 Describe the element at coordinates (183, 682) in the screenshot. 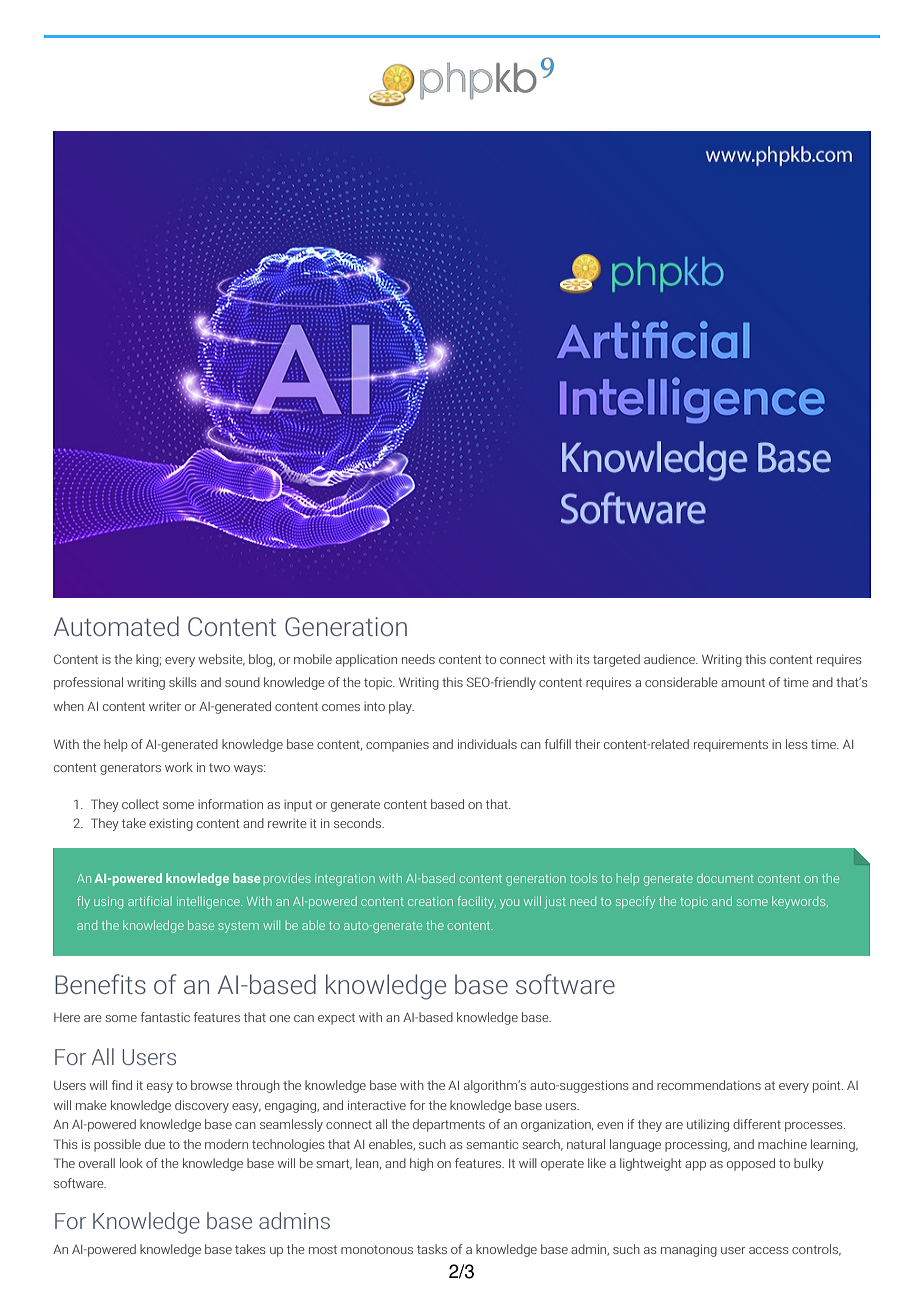

I see `skills` at that location.
